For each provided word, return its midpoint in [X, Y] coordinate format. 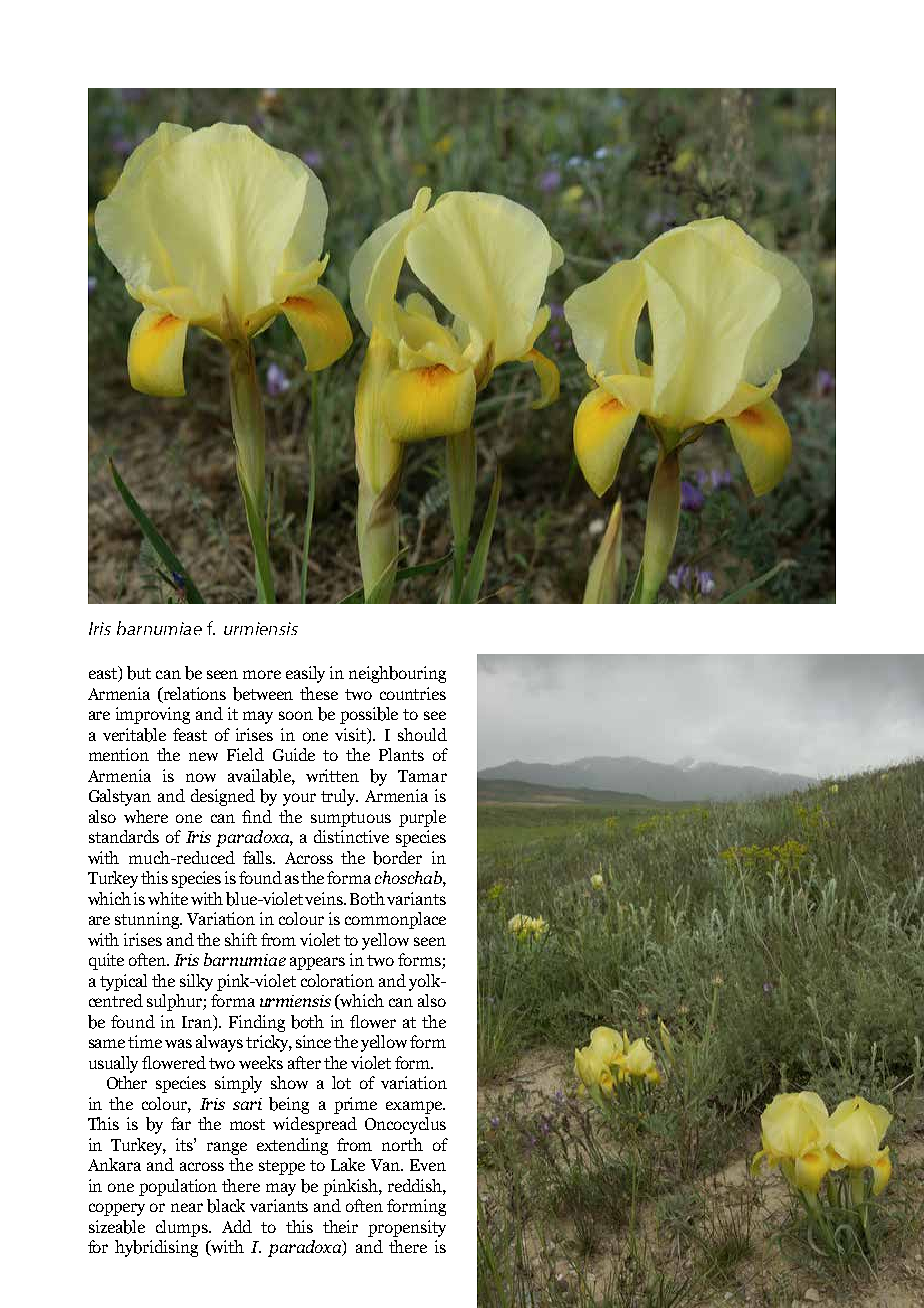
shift [241, 939]
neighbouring [397, 674]
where [146, 816]
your [299, 799]
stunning [148, 920]
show [289, 1082]
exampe [415, 1107]
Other [127, 1082]
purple [422, 818]
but [139, 673]
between [263, 694]
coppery [117, 1209]
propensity [407, 1228]
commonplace [395, 920]
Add [237, 1226]
